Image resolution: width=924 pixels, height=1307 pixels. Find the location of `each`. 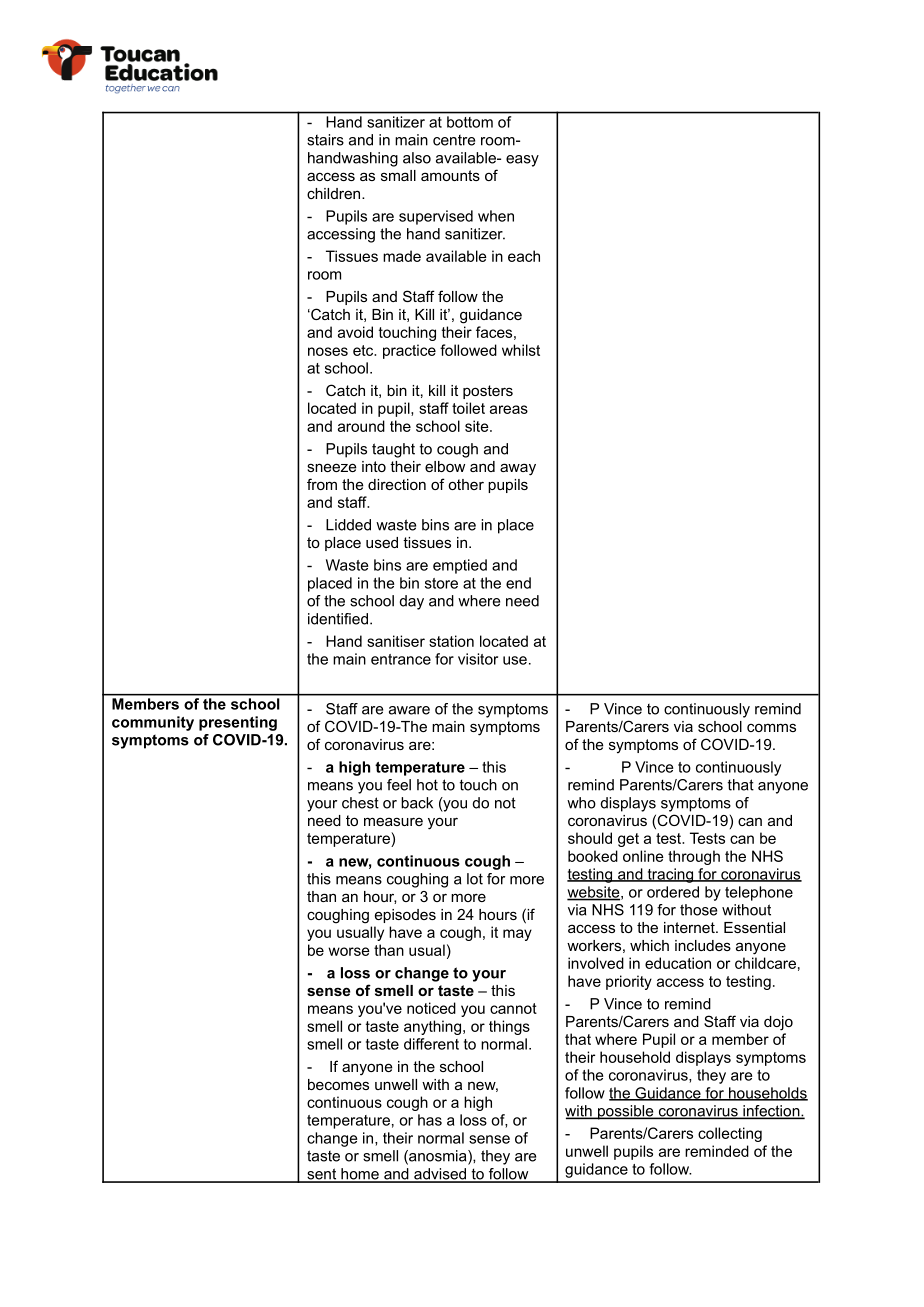

each is located at coordinates (524, 256).
